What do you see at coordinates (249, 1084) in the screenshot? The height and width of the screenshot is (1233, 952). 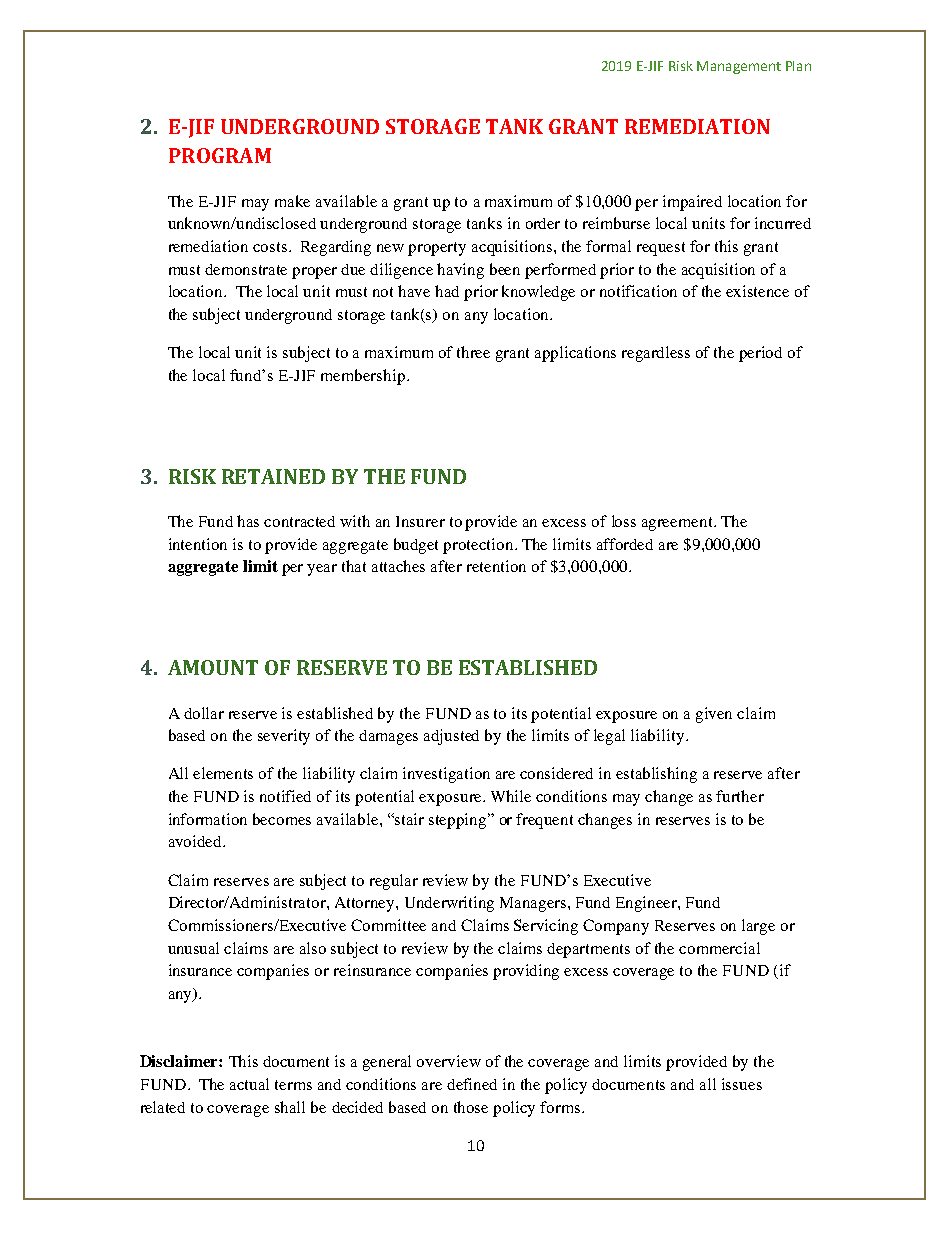 I see `actual` at bounding box center [249, 1084].
